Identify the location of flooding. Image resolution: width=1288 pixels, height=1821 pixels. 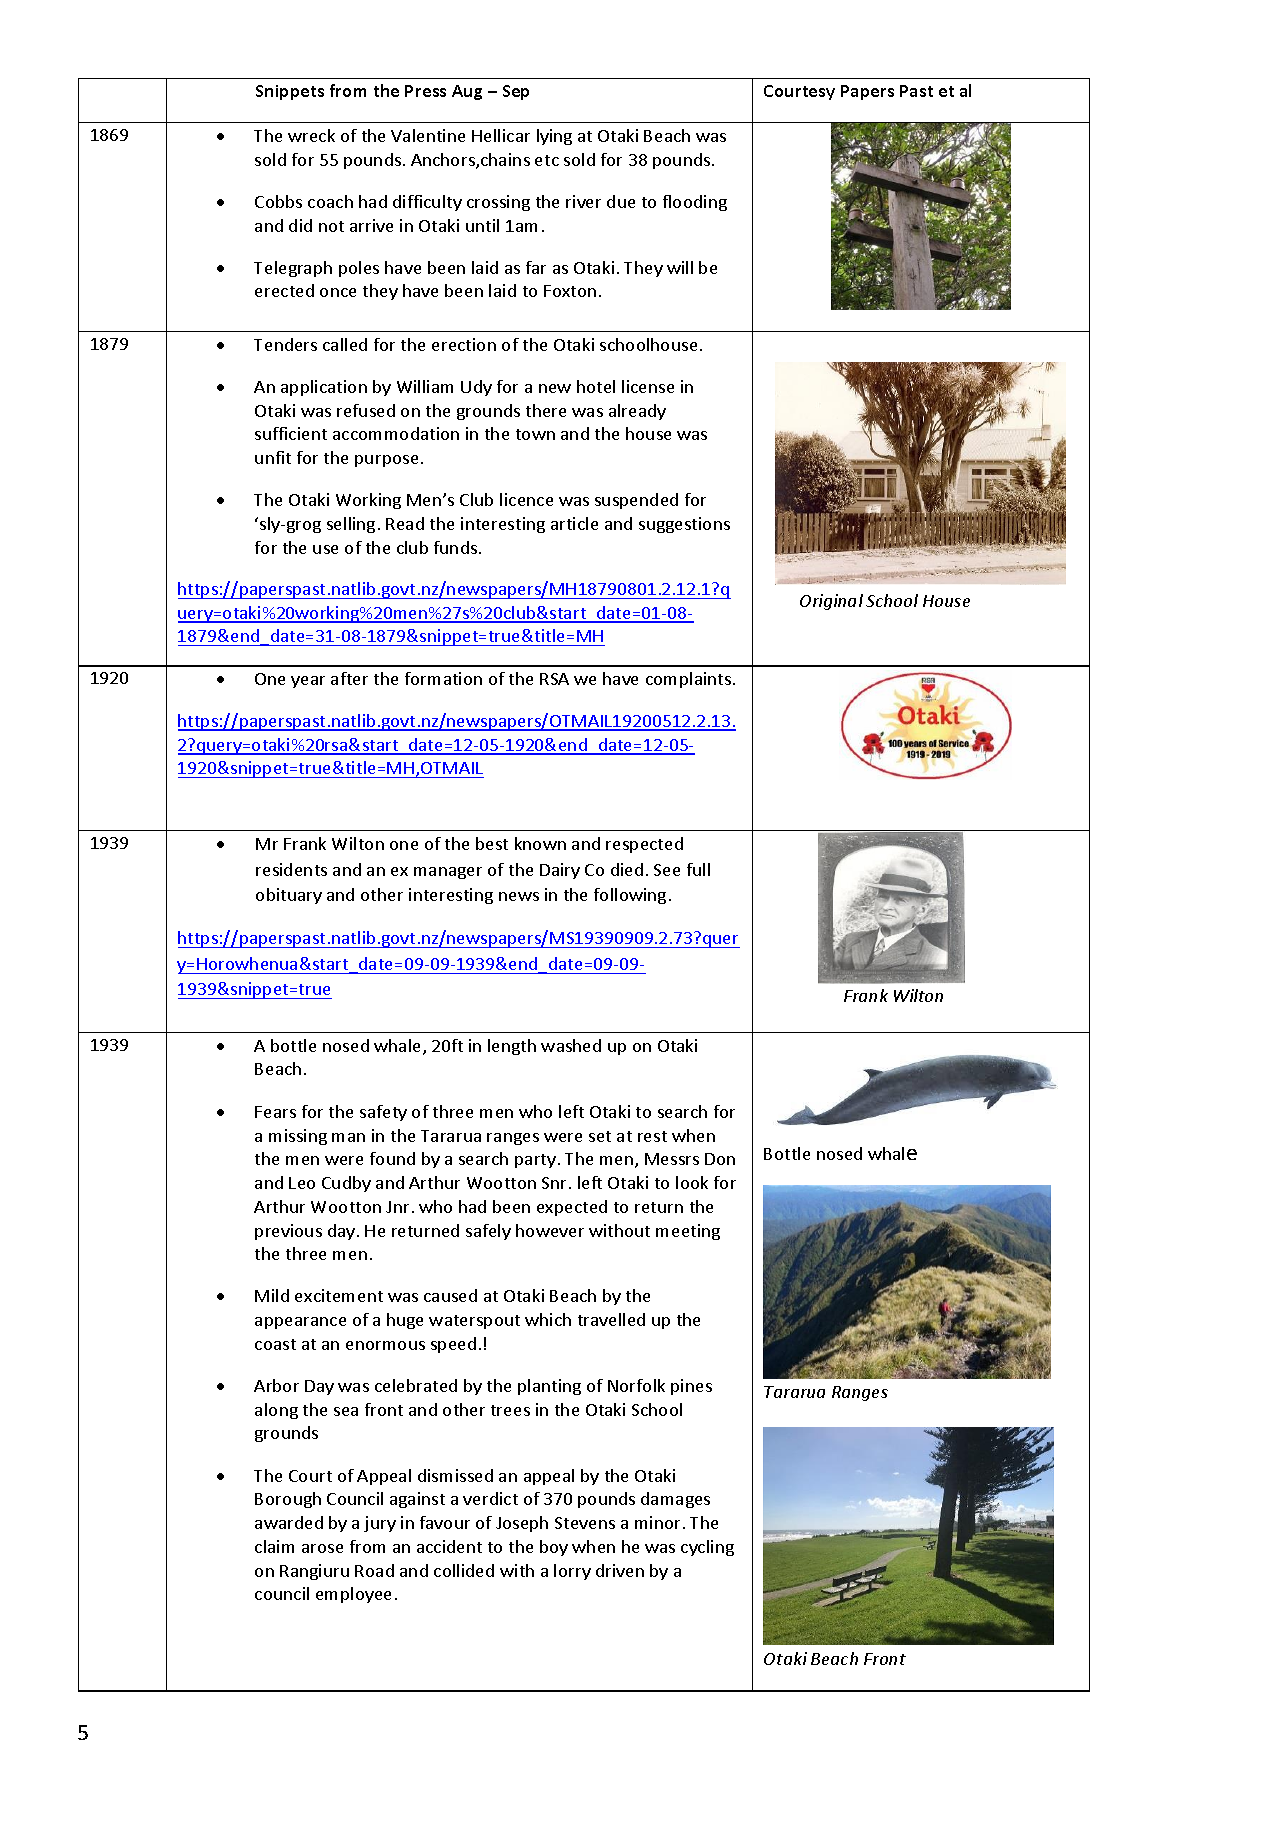
(695, 203).
